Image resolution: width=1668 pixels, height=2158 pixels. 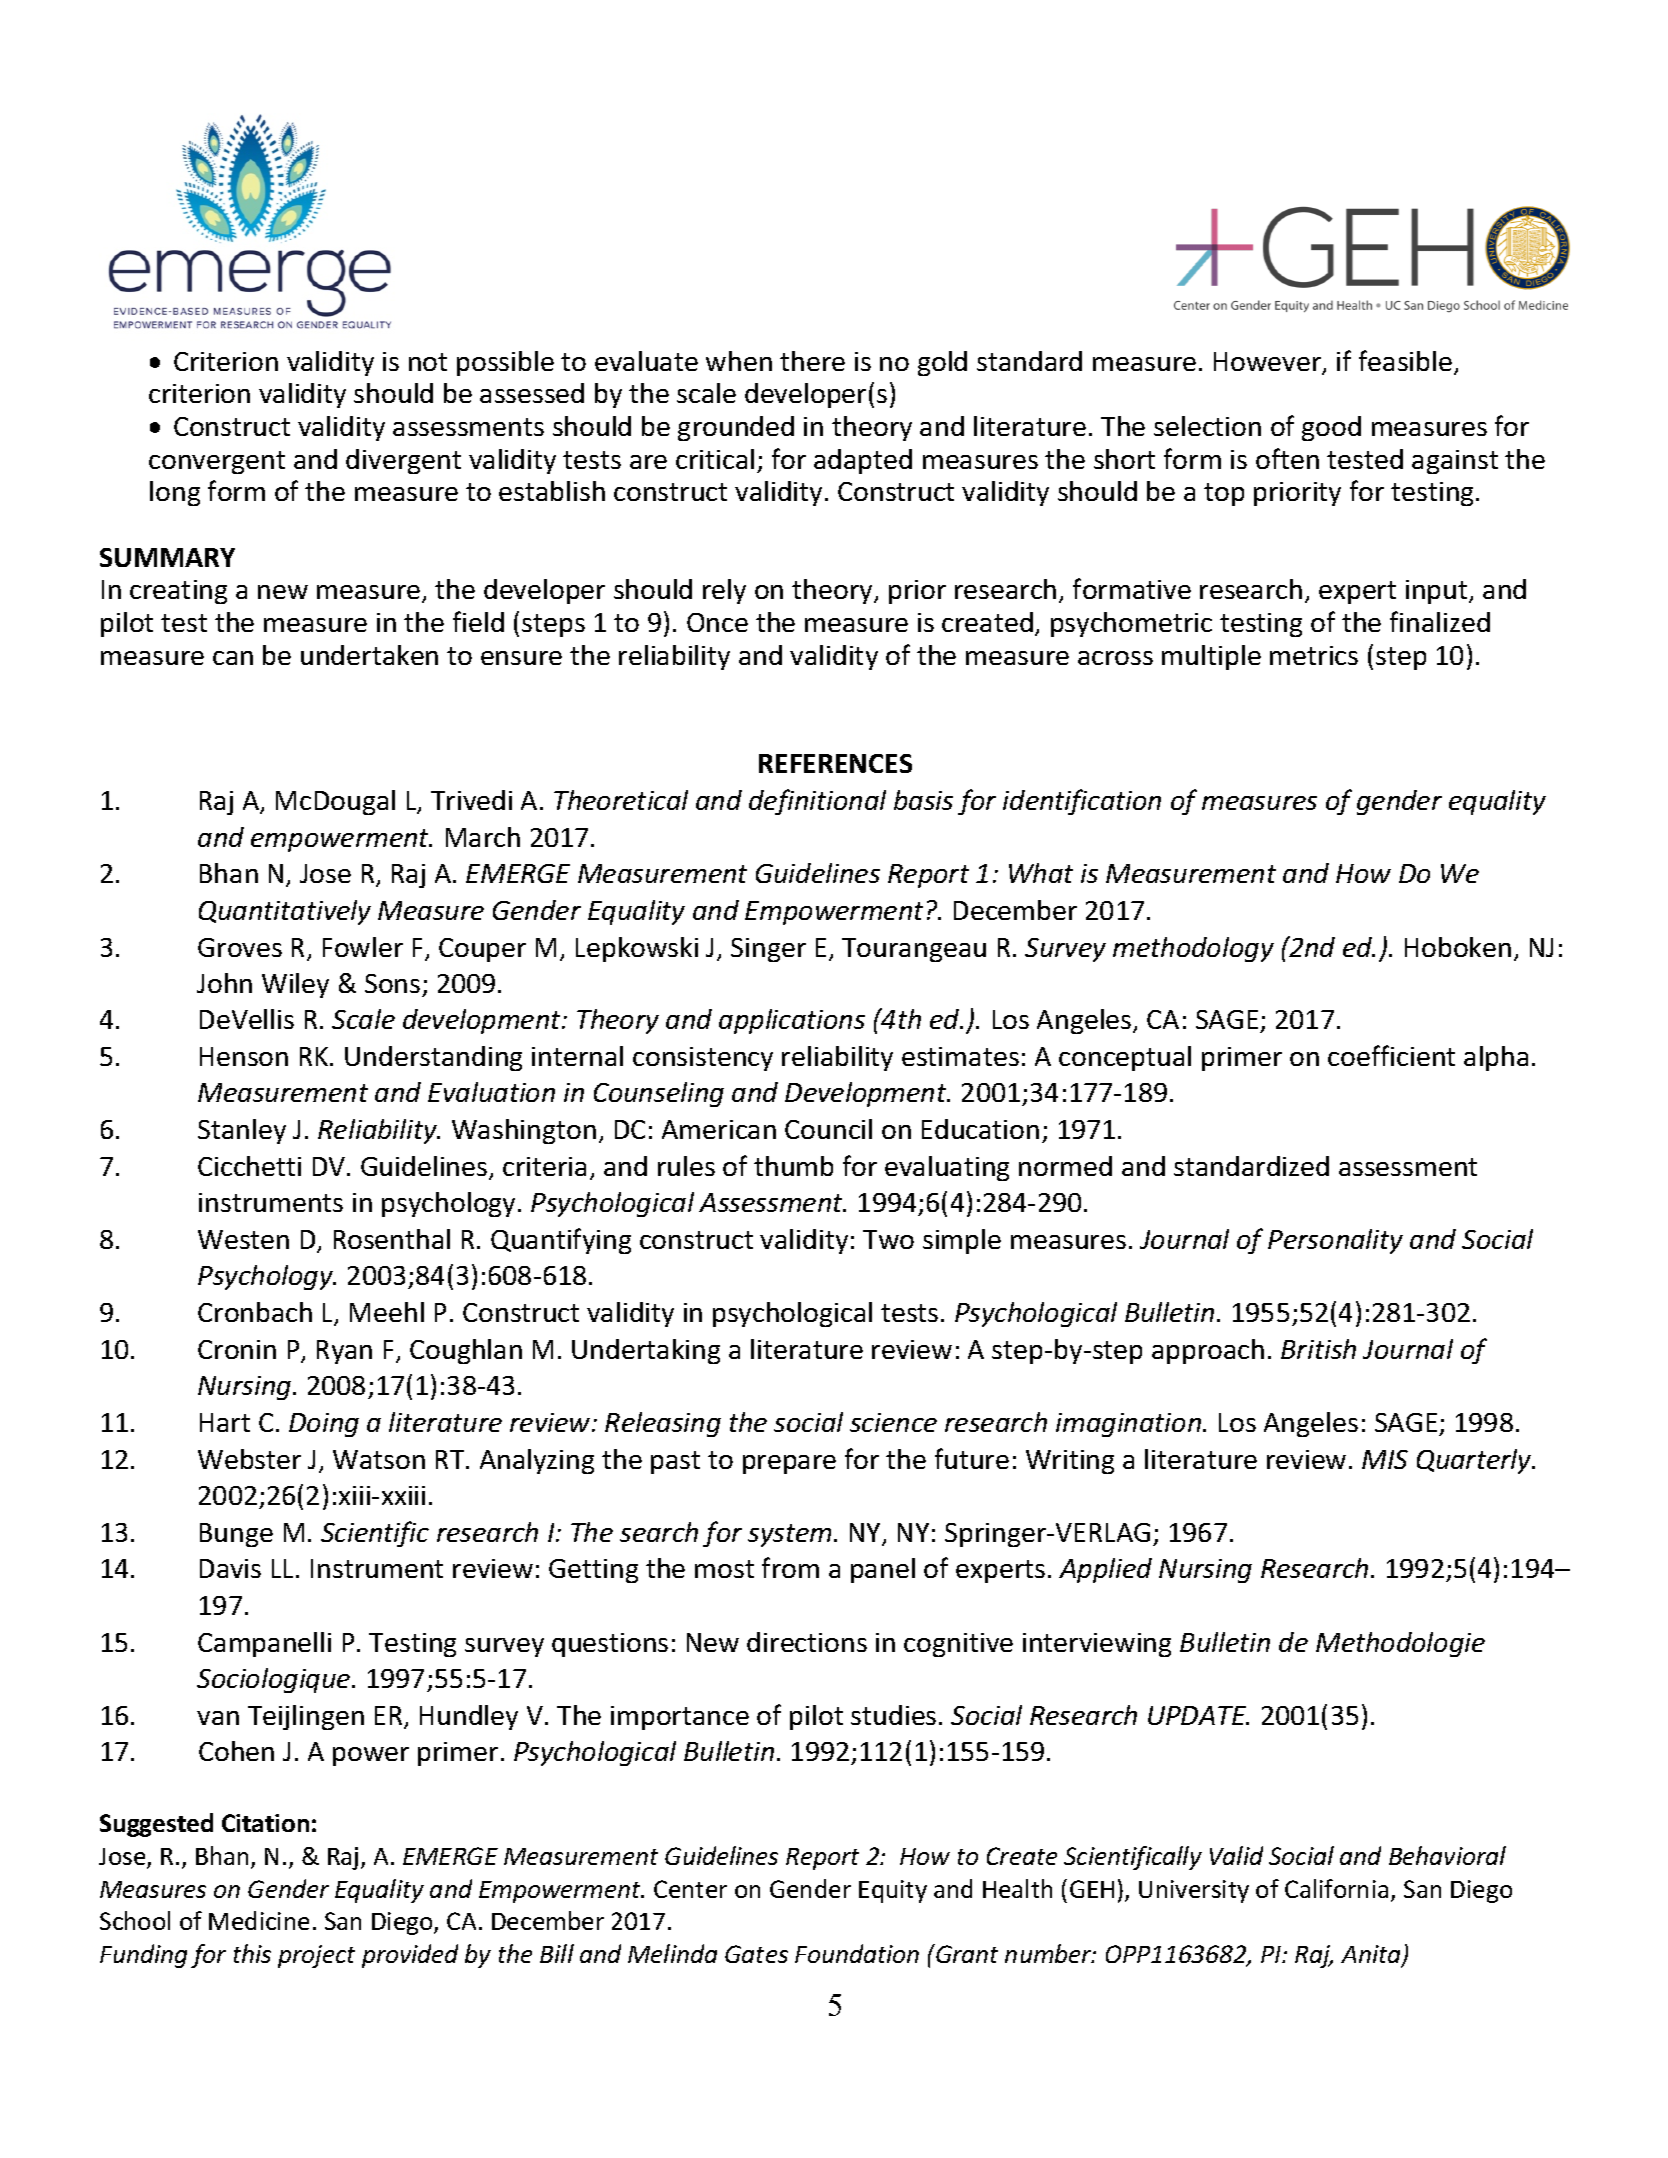 I want to click on Singer, so click(x=768, y=950).
